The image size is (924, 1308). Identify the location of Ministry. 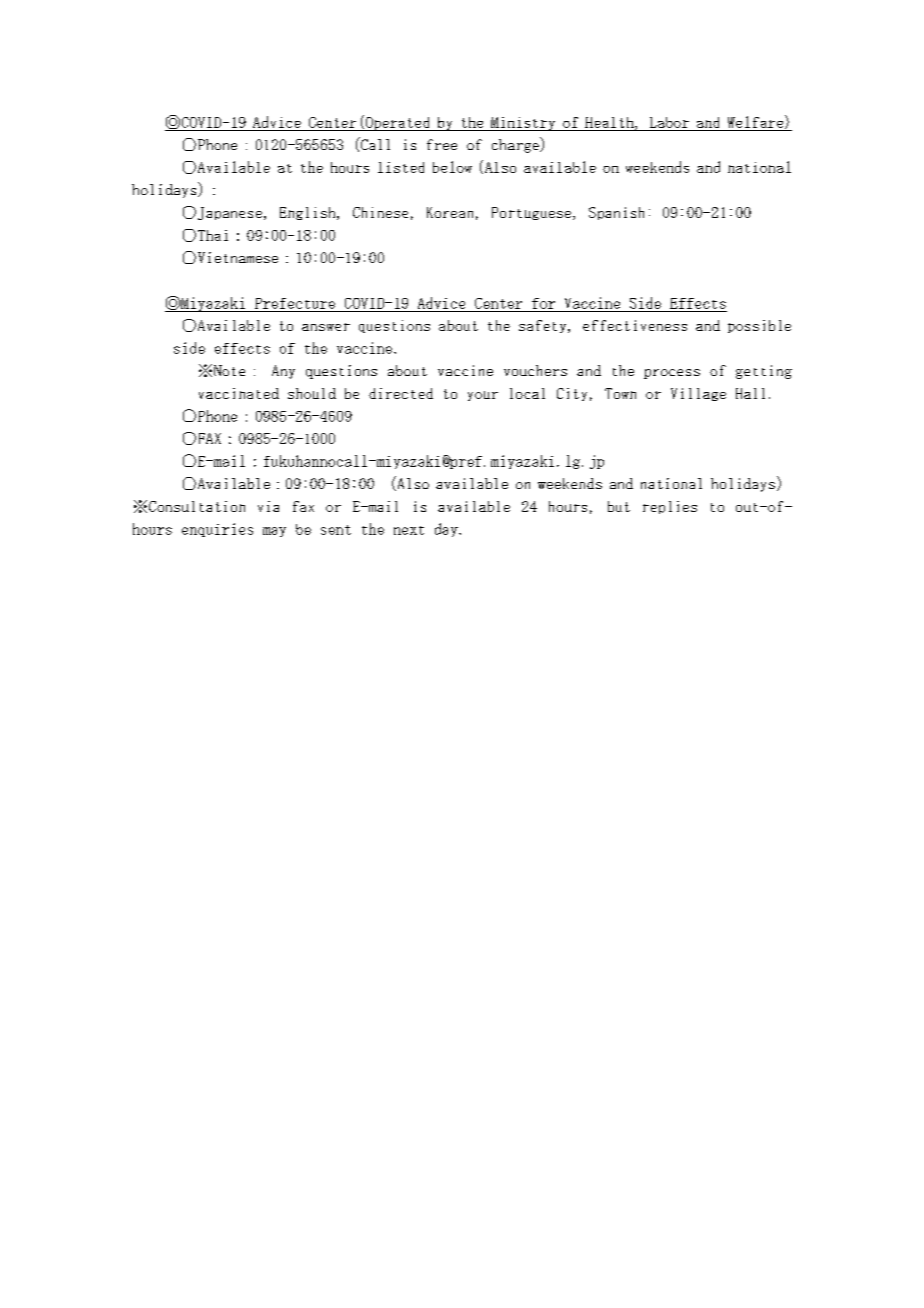
(523, 124).
